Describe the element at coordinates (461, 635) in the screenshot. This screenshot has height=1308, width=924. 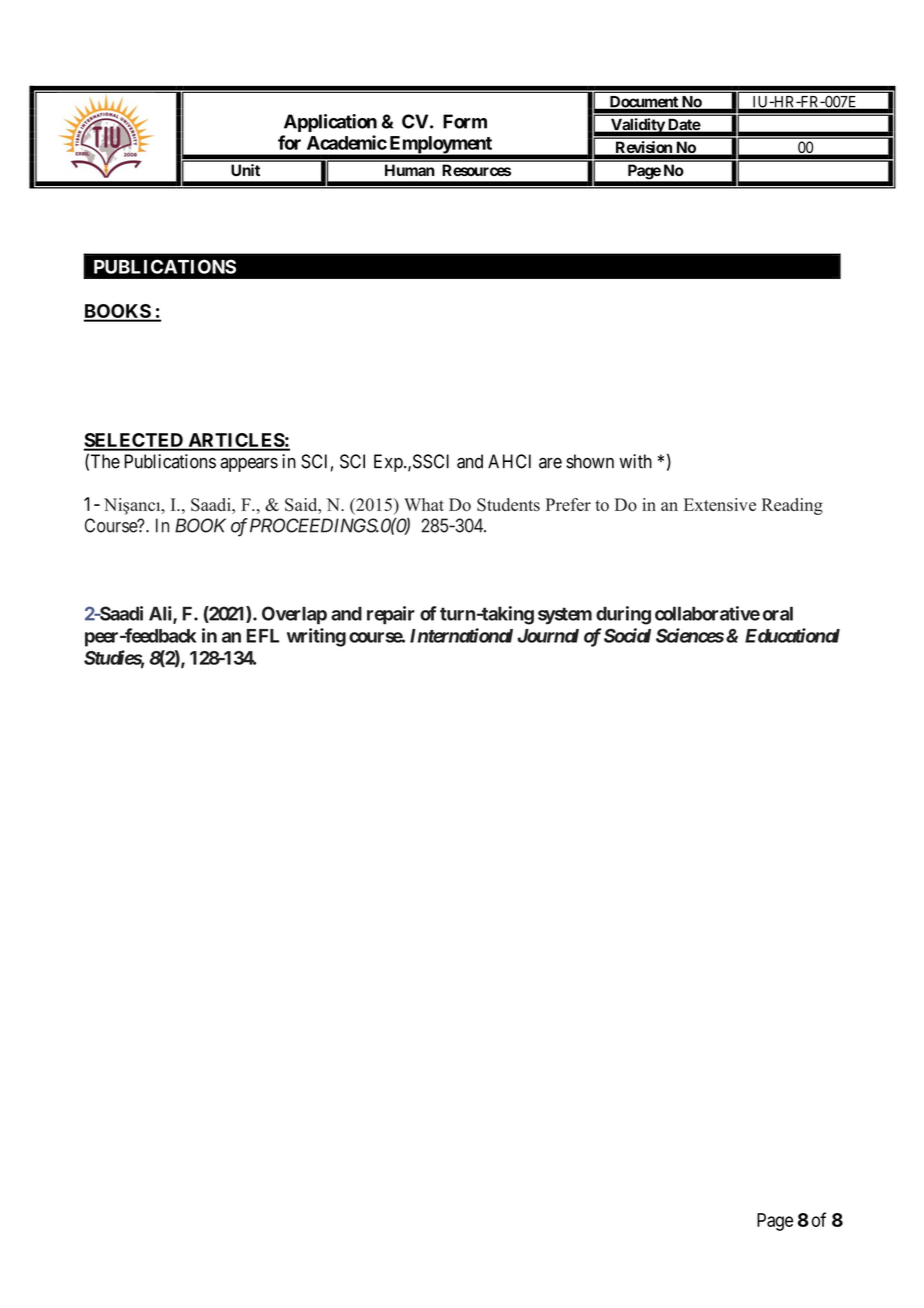
I see `International` at that location.
